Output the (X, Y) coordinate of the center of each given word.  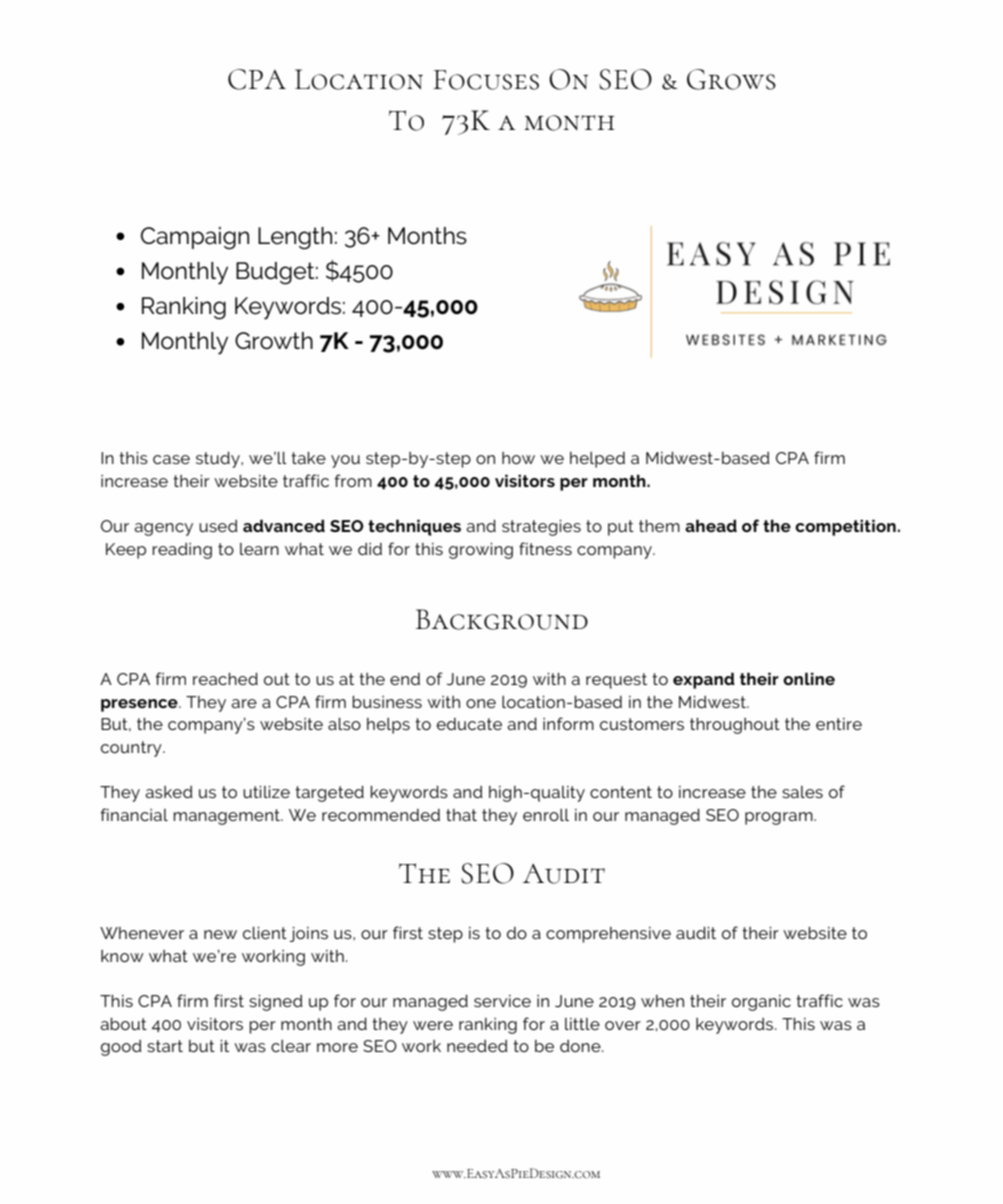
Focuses (486, 80)
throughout (735, 726)
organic (761, 1003)
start (165, 1046)
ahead (711, 525)
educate (469, 724)
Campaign (195, 238)
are (244, 703)
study (219, 460)
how (518, 458)
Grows (731, 79)
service (502, 1001)
